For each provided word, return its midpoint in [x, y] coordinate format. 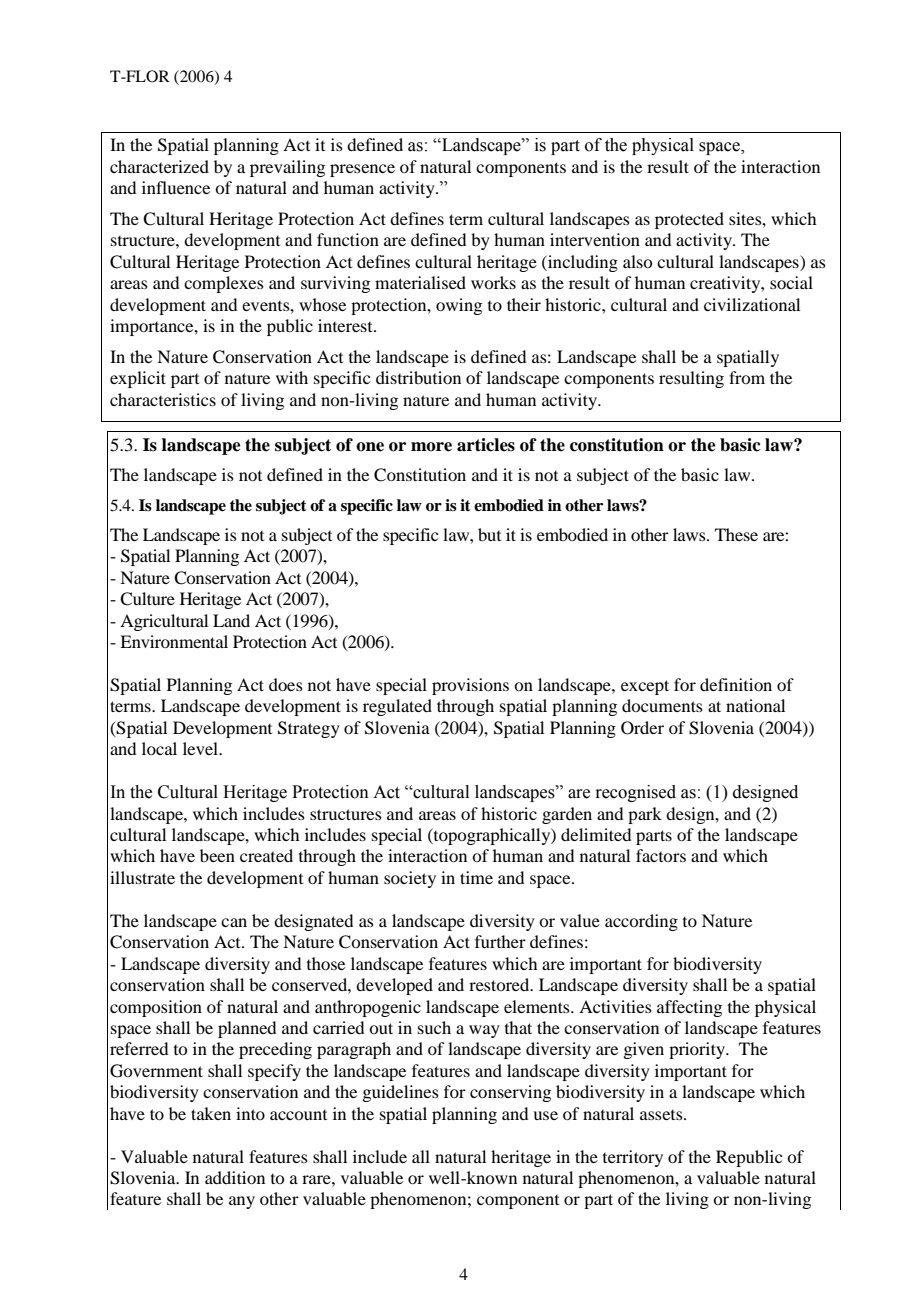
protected [689, 220]
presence [362, 170]
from [747, 377]
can [234, 922]
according [641, 922]
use [545, 1115]
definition [736, 684]
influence [176, 187]
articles [486, 445]
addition [235, 1177]
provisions [470, 686]
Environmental [174, 641]
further [500, 941]
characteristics [163, 399]
